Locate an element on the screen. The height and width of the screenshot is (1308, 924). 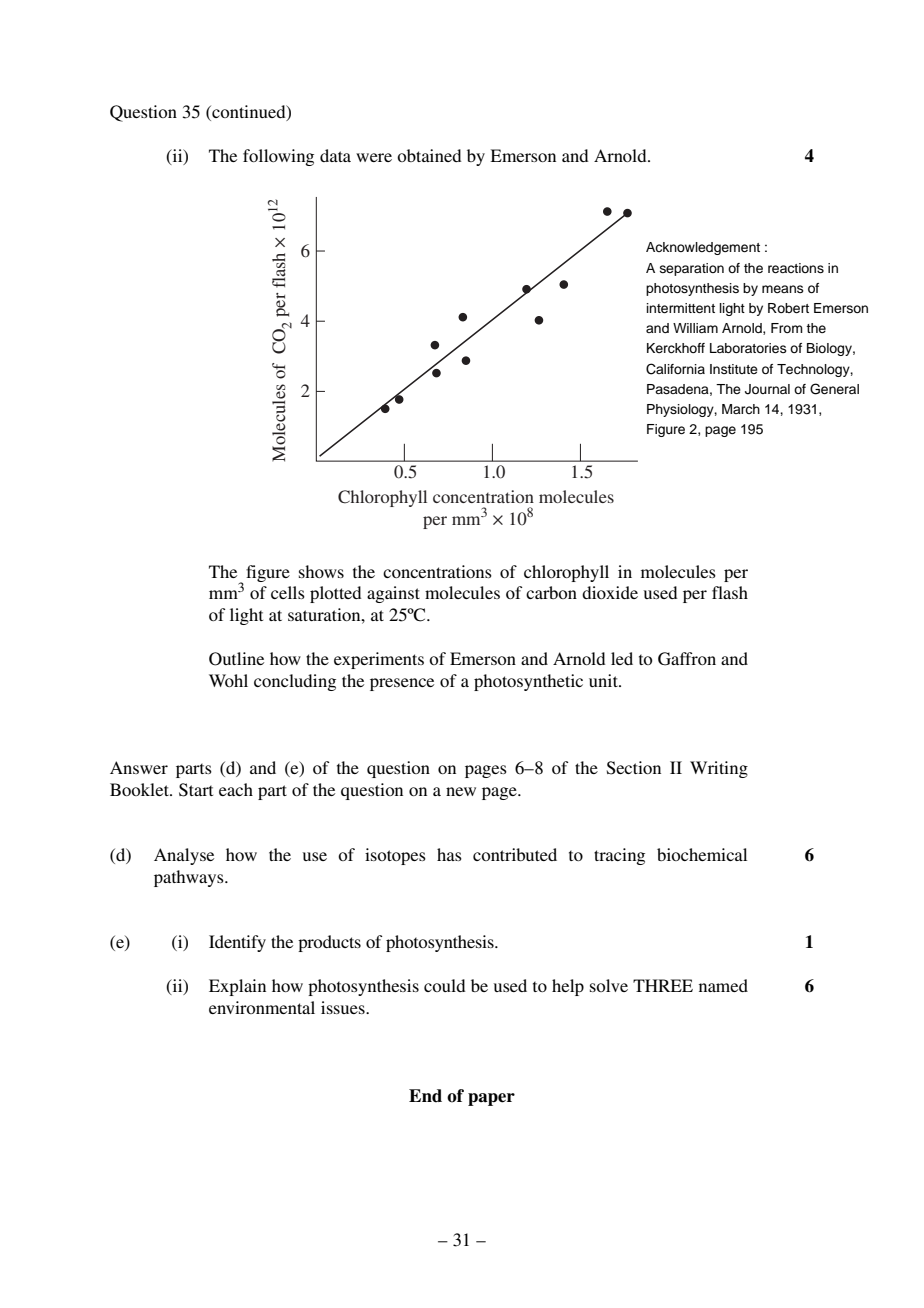
Outline is located at coordinates (236, 659).
